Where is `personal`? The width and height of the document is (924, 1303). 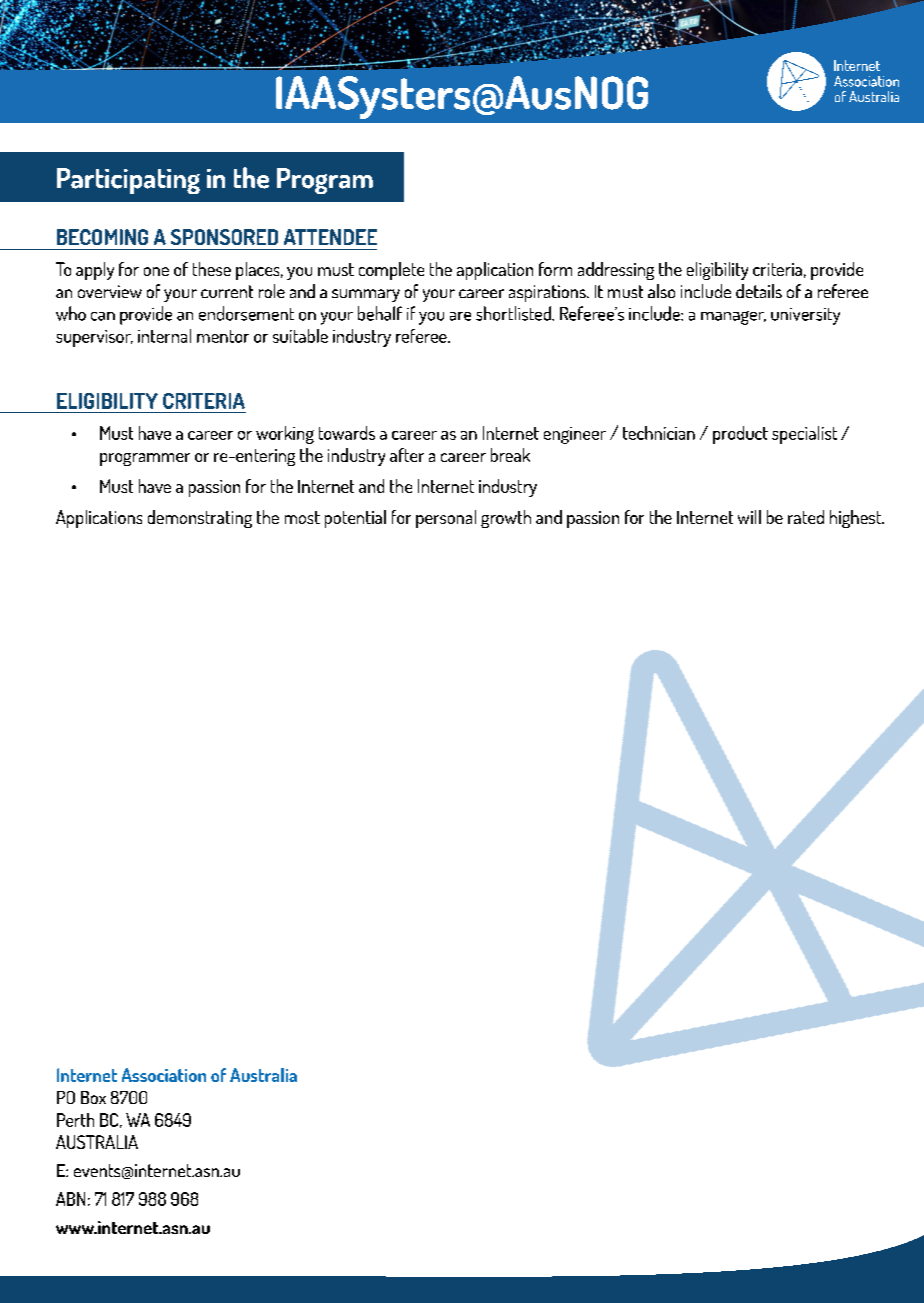 personal is located at coordinates (446, 519).
